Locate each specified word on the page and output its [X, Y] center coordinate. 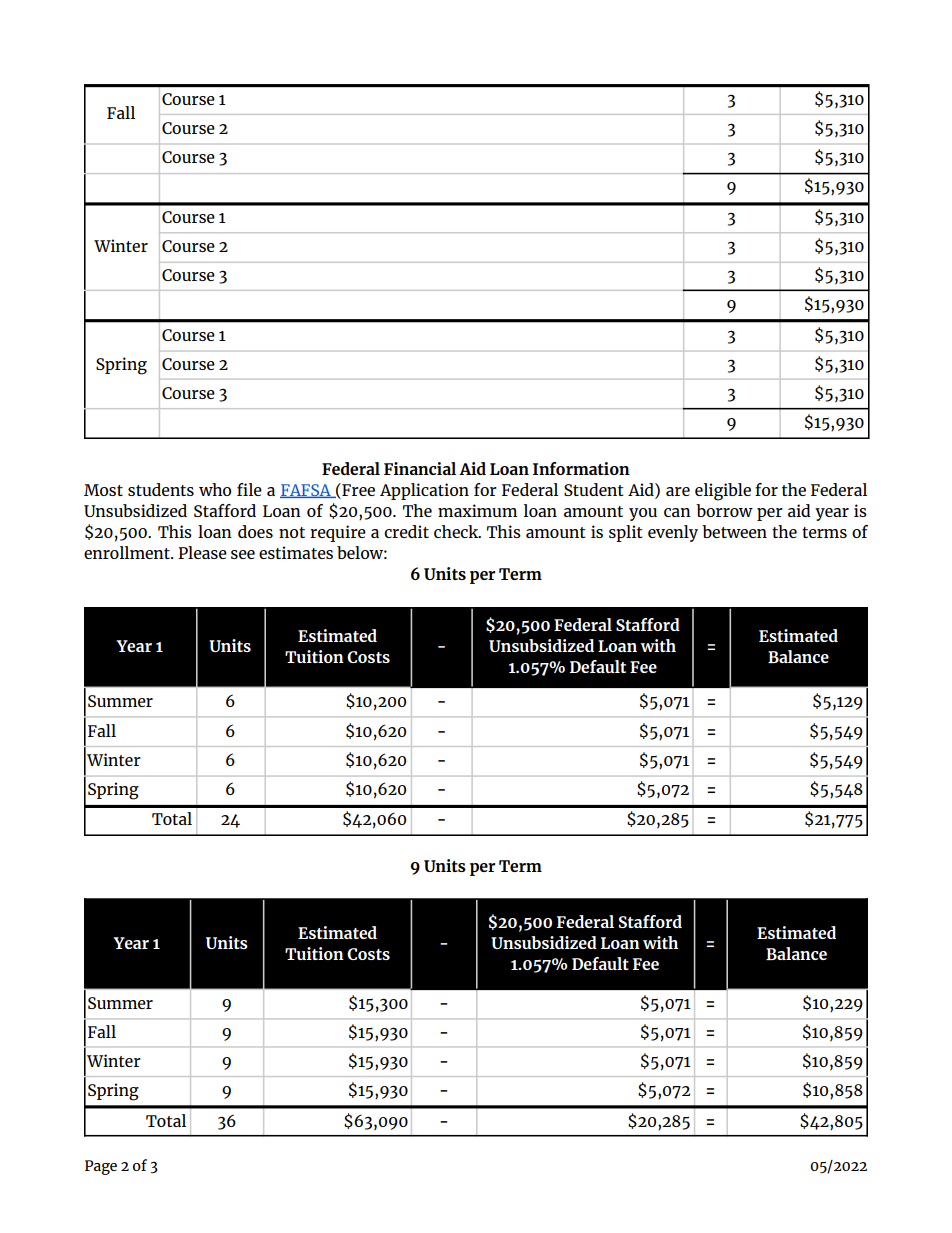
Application [424, 491]
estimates [296, 552]
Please [202, 552]
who [215, 489]
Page [101, 1167]
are [678, 491]
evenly [673, 533]
